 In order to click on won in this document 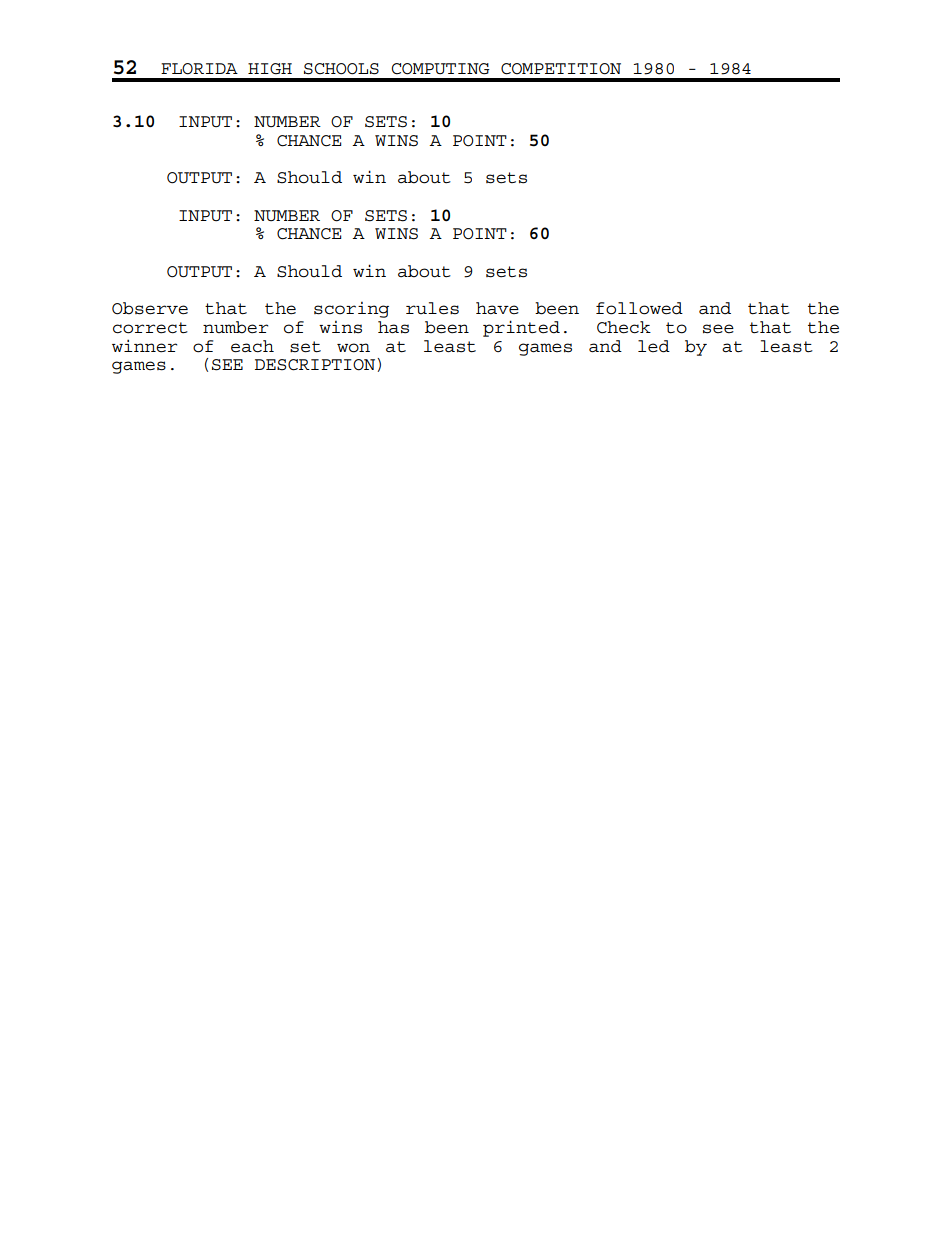, I will do `click(353, 348)`.
